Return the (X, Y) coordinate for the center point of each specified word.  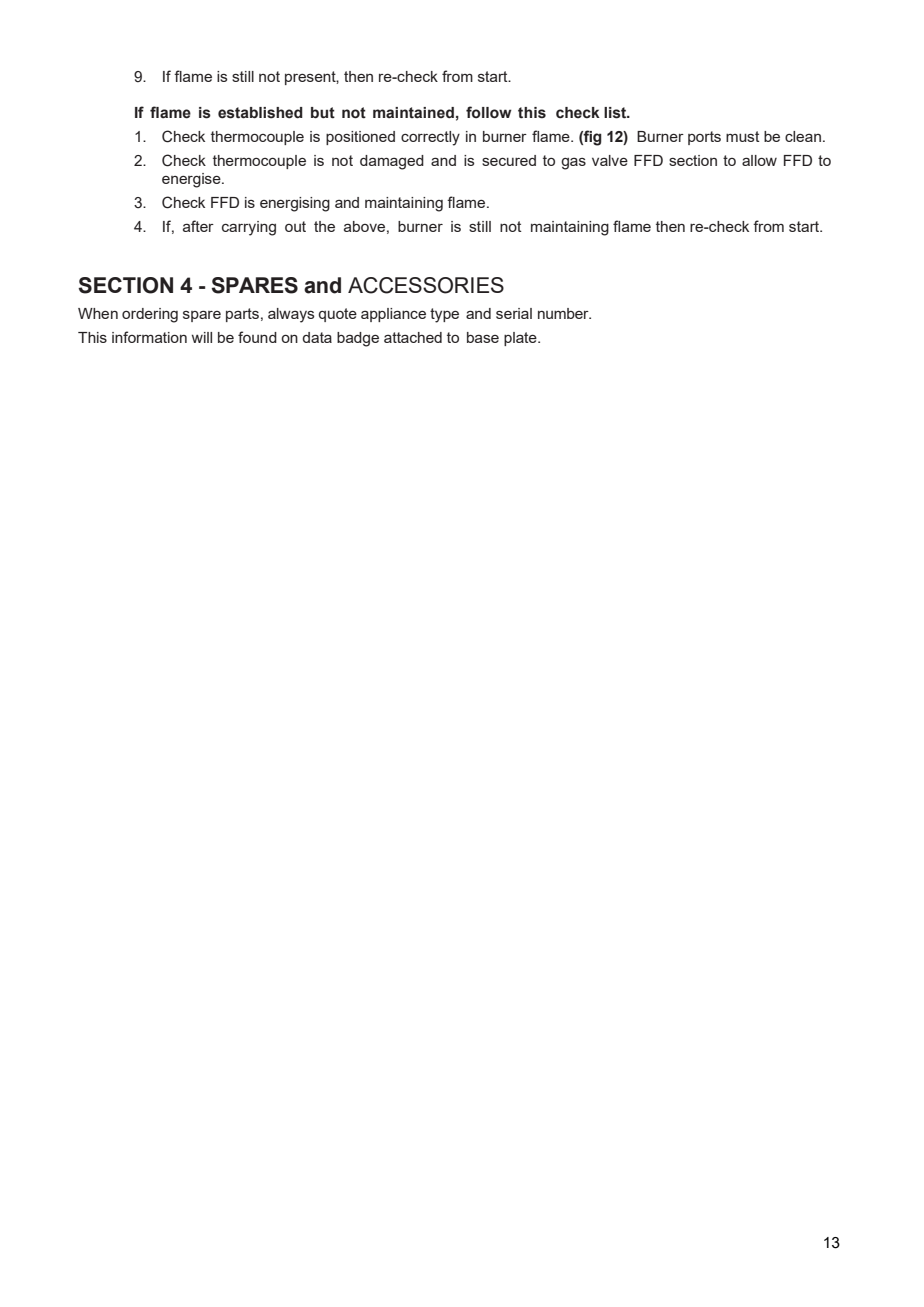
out (295, 226)
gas (573, 163)
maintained (413, 113)
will (202, 337)
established (260, 113)
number (564, 313)
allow (759, 160)
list (616, 113)
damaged (392, 162)
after (198, 226)
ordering (150, 315)
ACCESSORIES (426, 285)
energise (192, 180)
